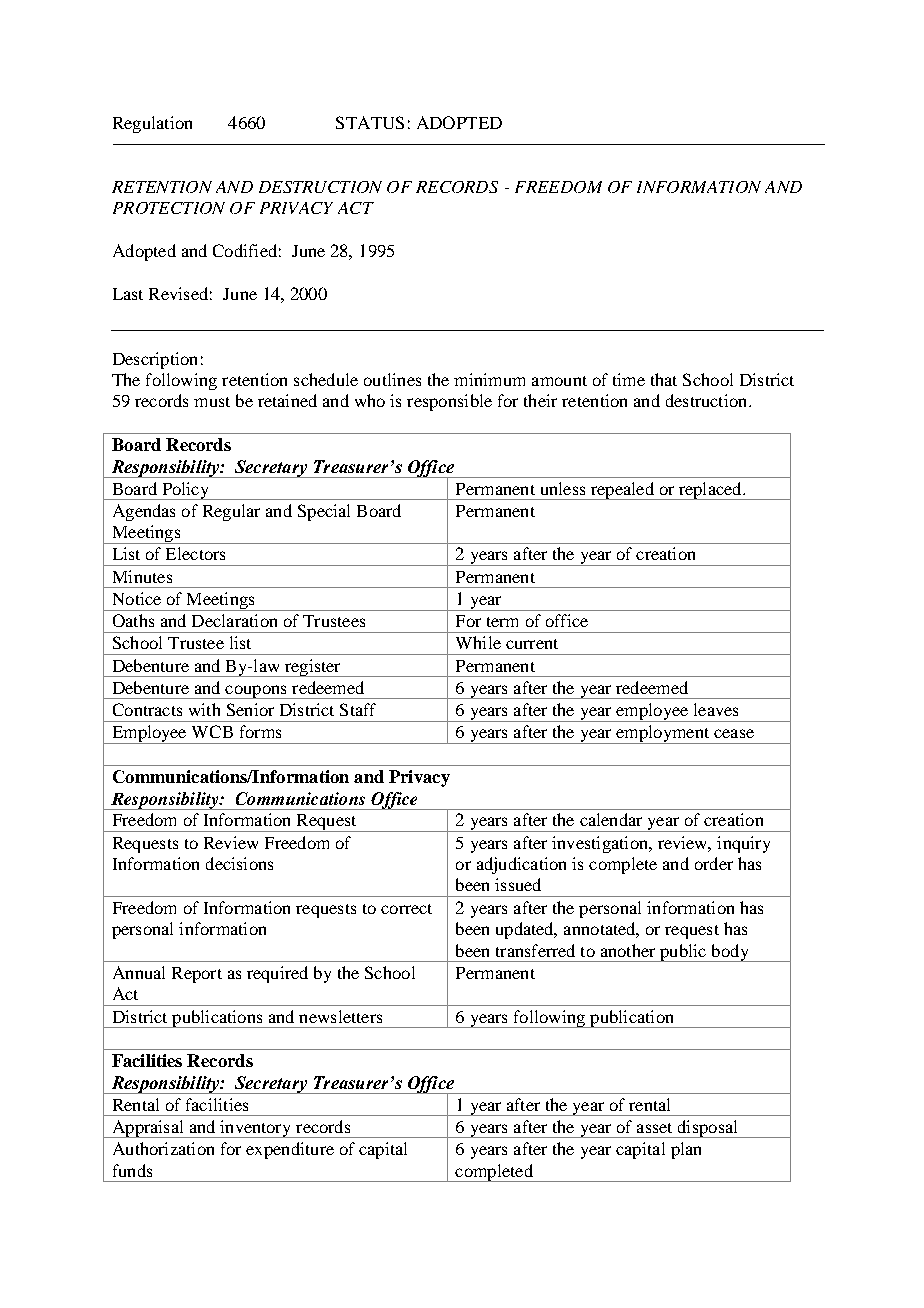  Describe the element at coordinates (710, 491) in the page. I see `replaced` at that location.
